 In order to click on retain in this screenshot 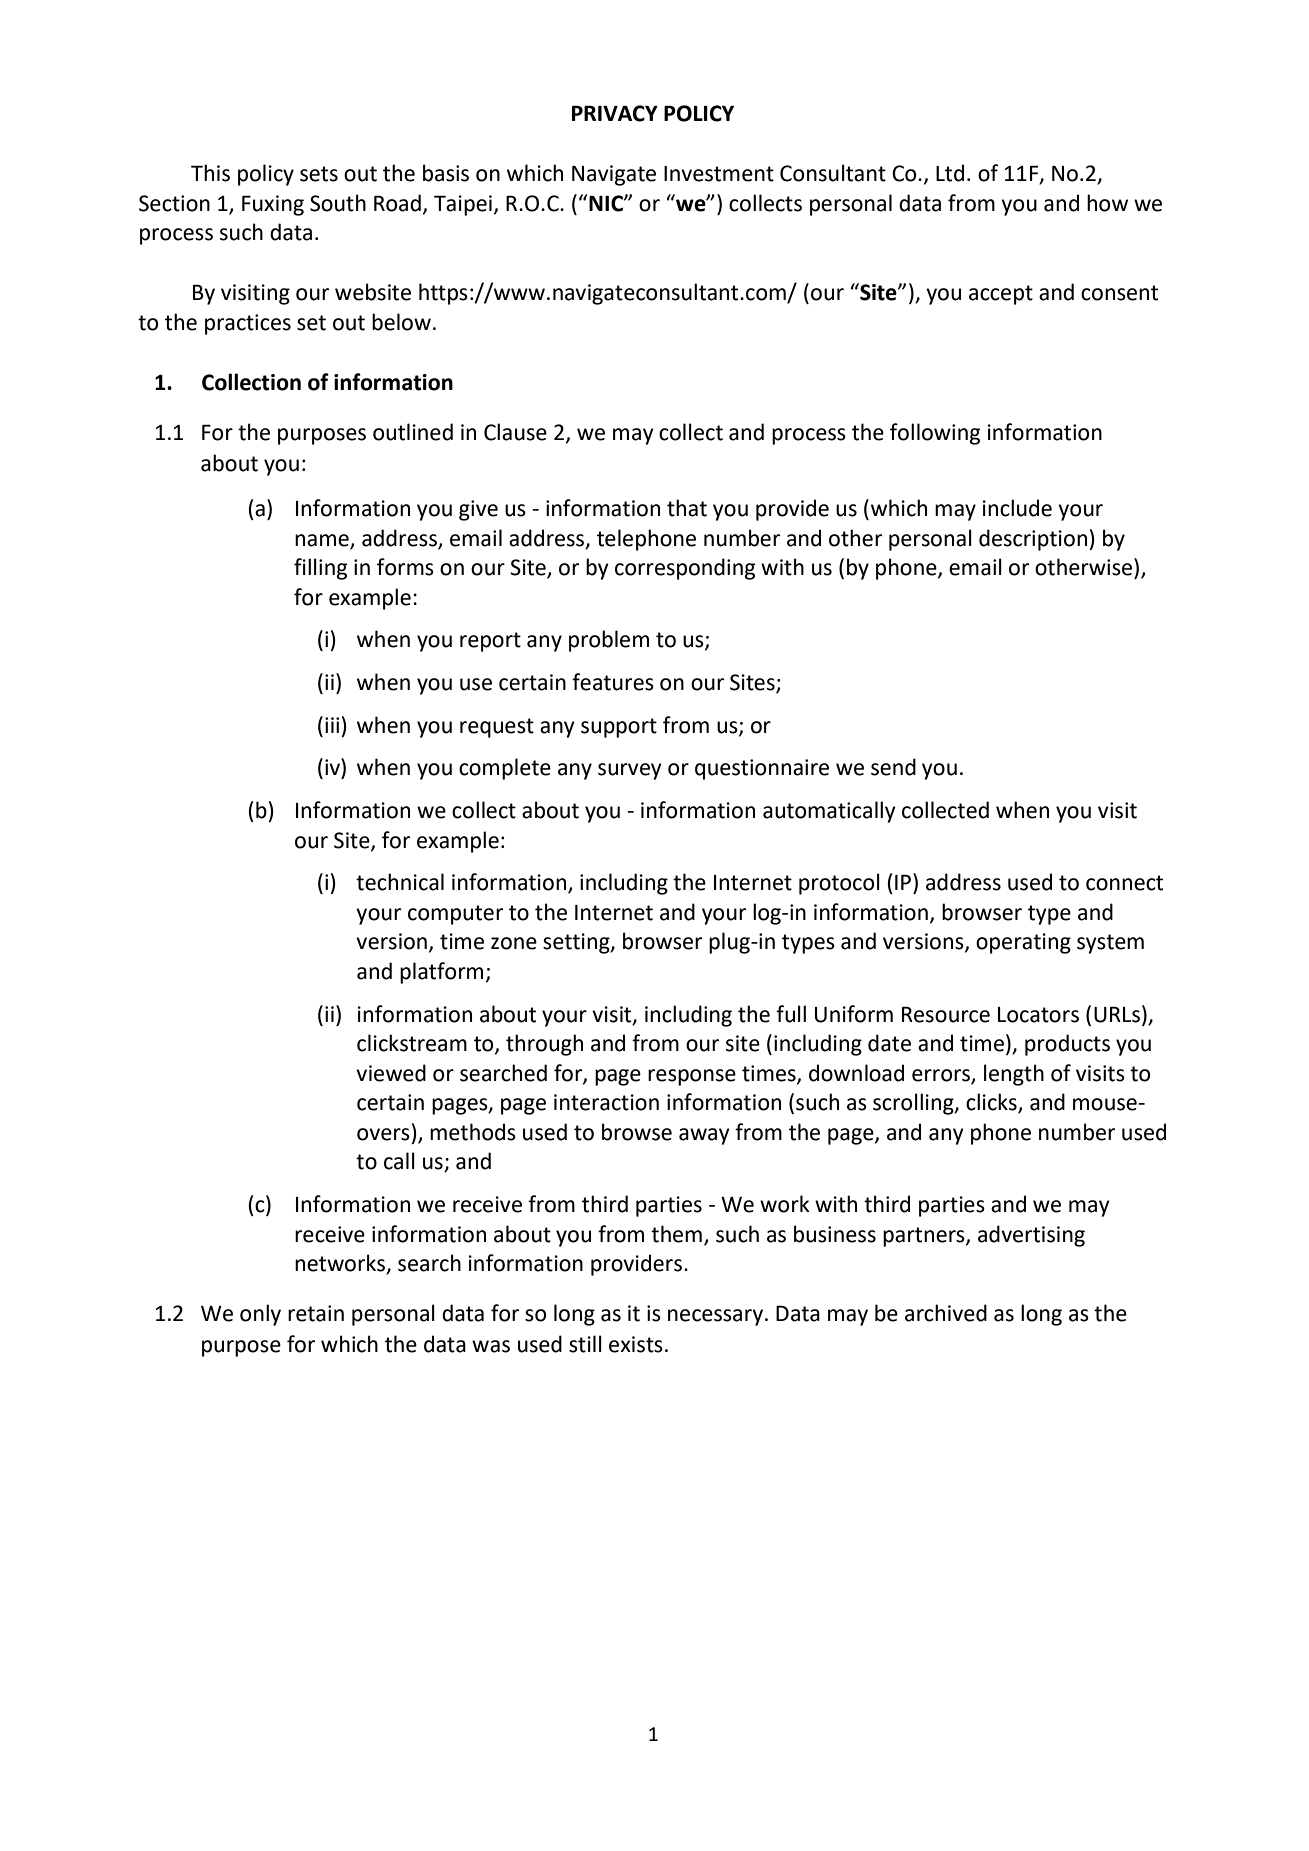, I will do `click(316, 1313)`.
